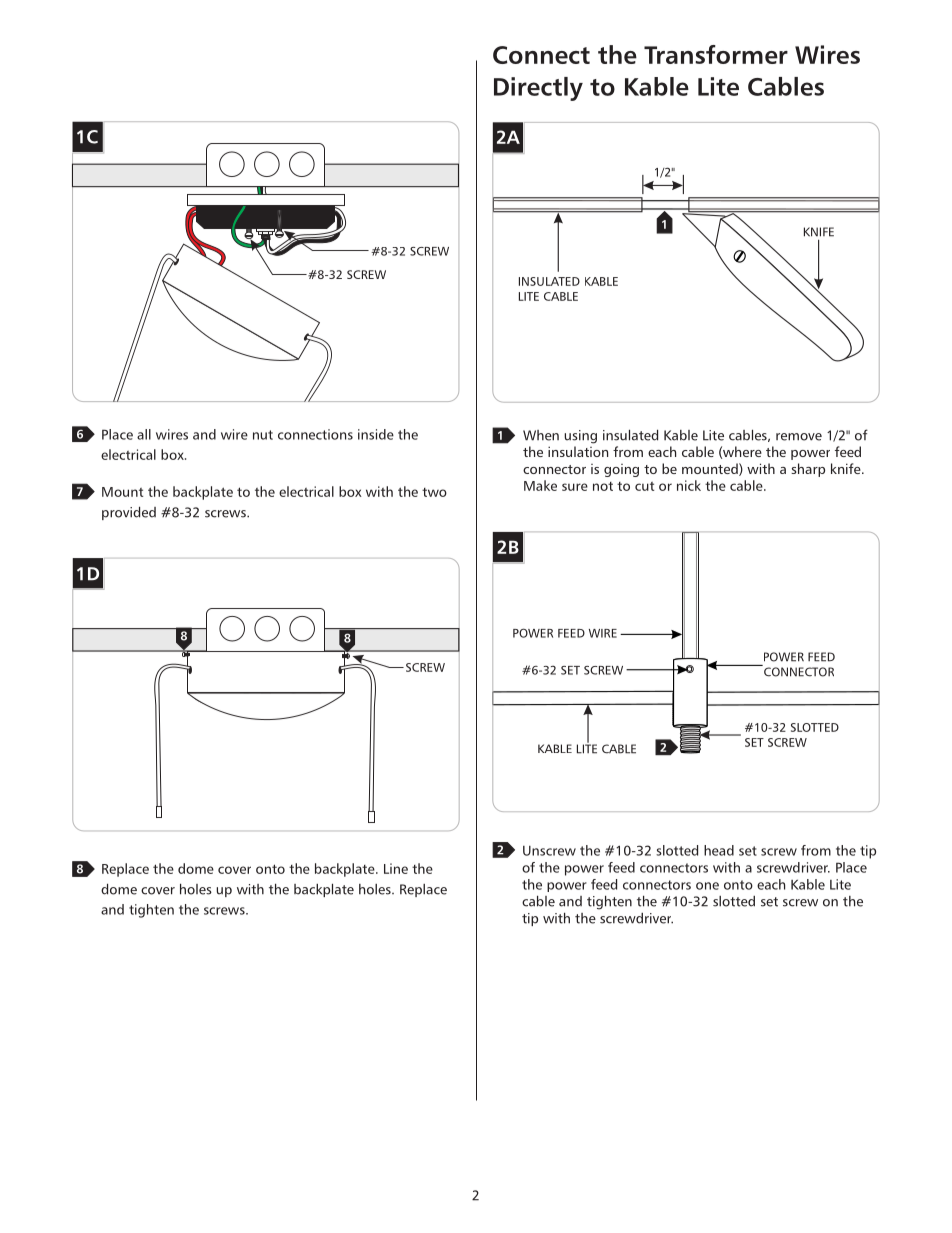 The image size is (952, 1233). I want to click on all, so click(144, 434).
